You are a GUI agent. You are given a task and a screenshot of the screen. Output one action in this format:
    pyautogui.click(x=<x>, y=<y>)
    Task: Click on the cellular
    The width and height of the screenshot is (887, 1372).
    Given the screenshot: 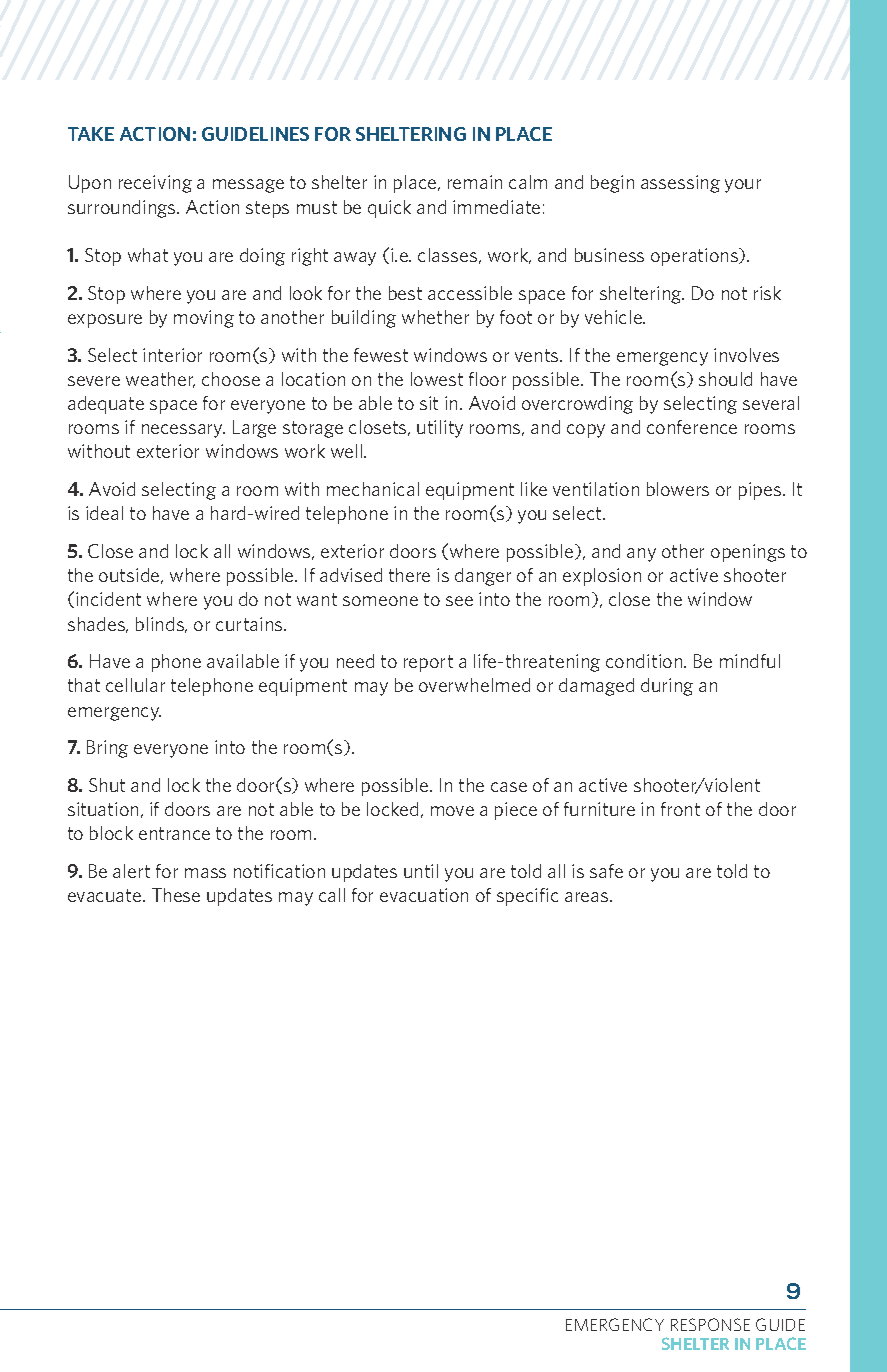 What is the action you would take?
    pyautogui.click(x=135, y=685)
